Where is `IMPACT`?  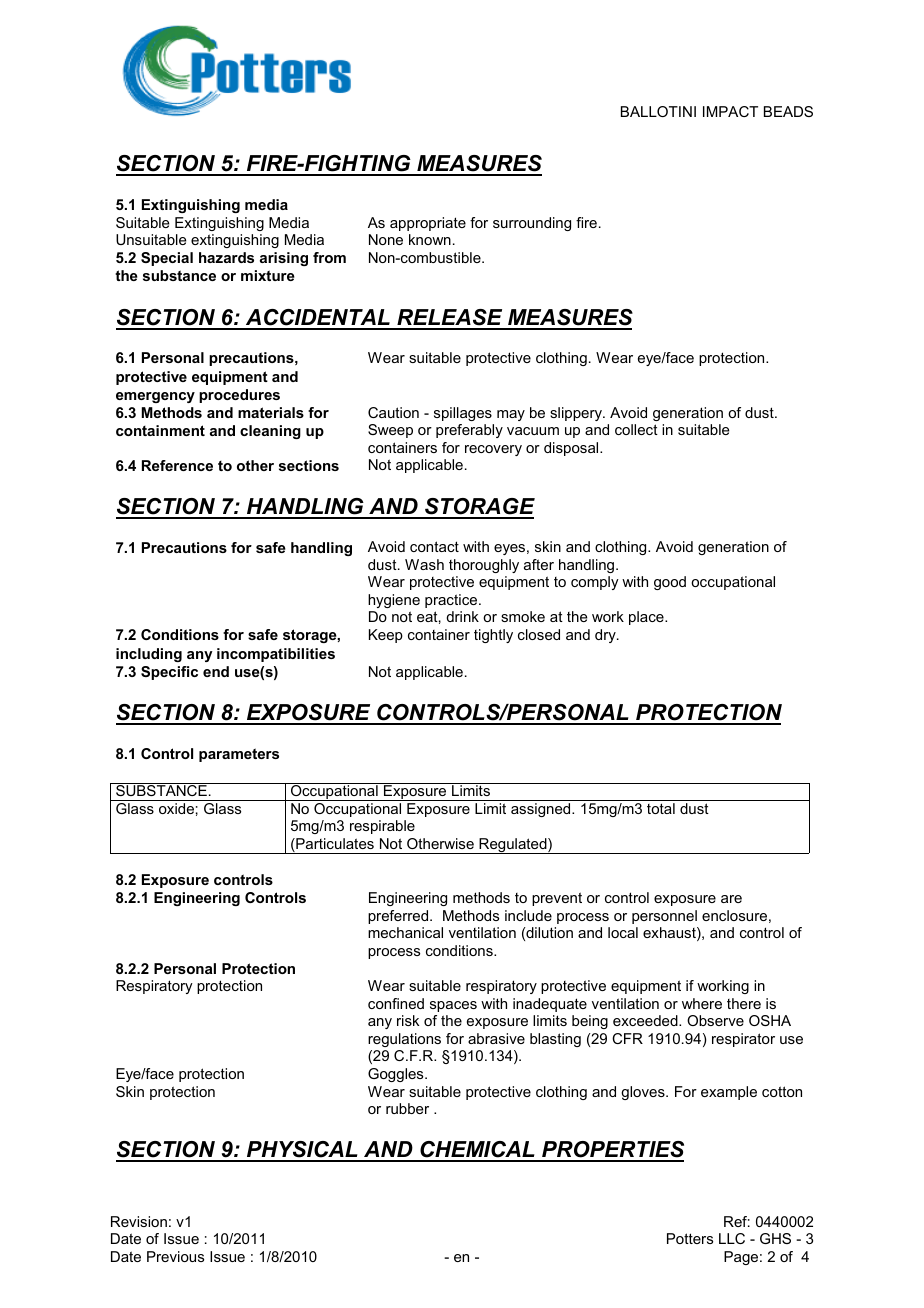 IMPACT is located at coordinates (730, 111).
